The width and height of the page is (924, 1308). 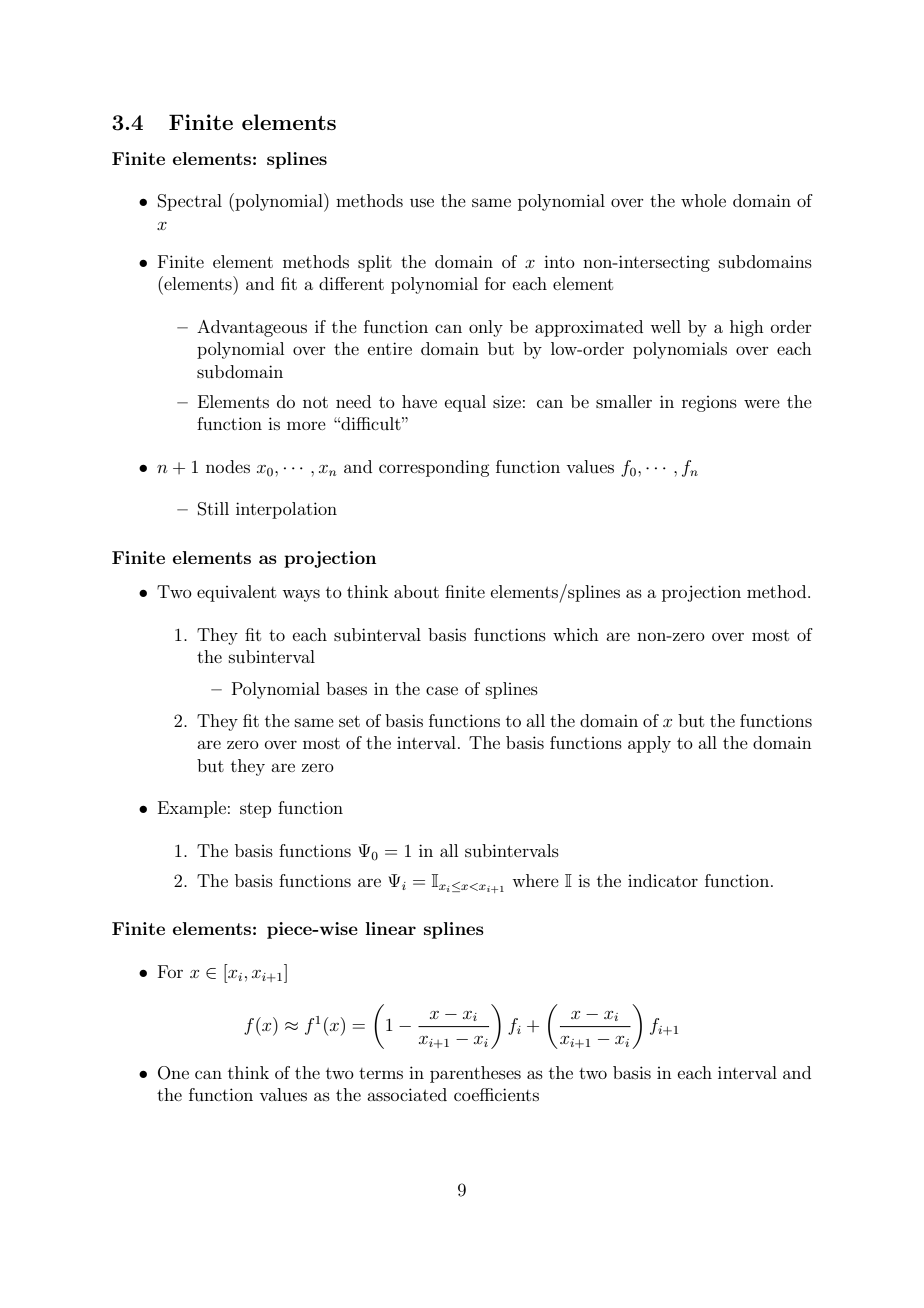 I want to click on where, so click(x=535, y=880).
